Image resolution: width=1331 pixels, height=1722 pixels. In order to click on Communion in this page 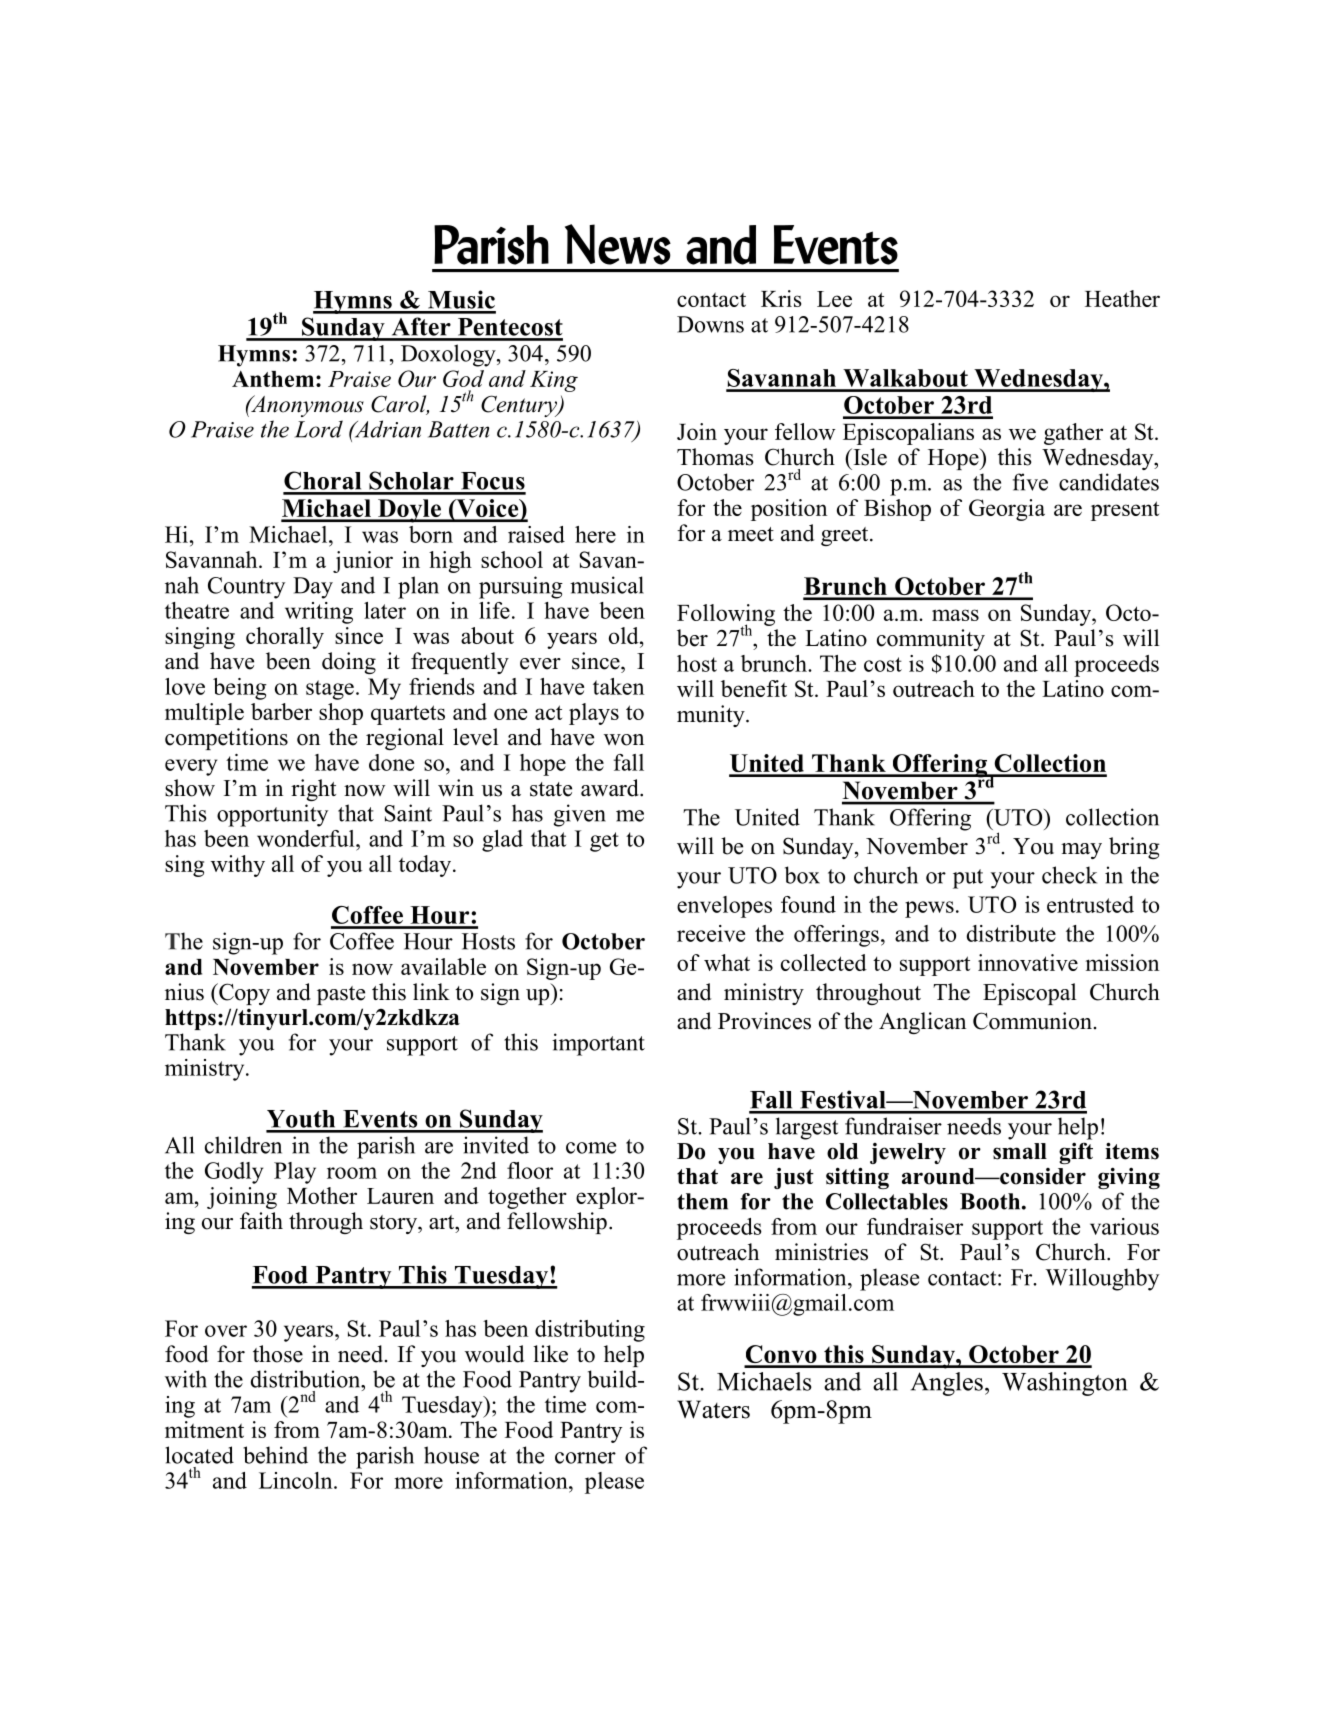, I will do `click(1032, 1021)`.
